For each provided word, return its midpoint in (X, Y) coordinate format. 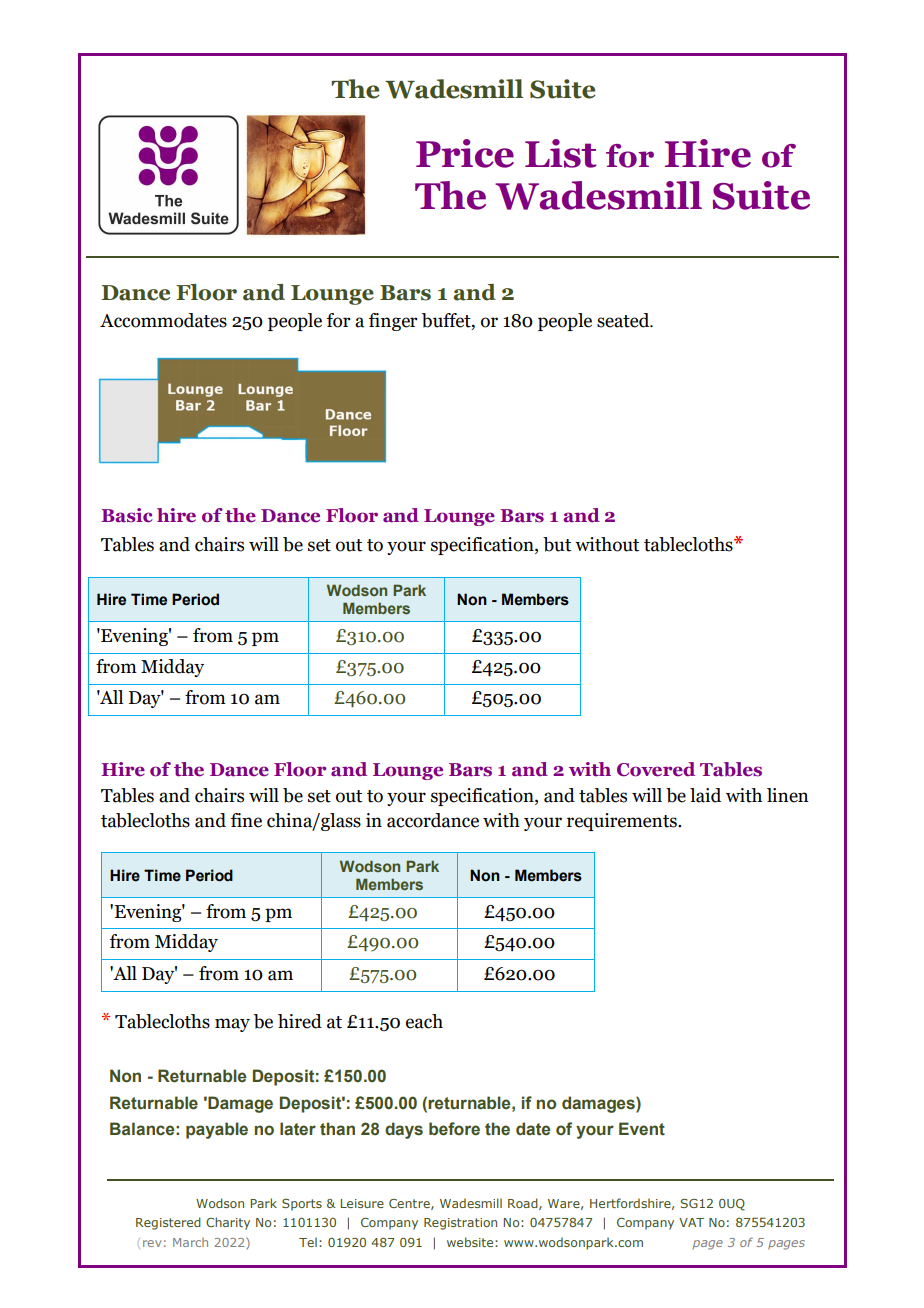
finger (393, 322)
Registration (460, 1224)
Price (465, 153)
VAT (691, 1222)
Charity (228, 1223)
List (561, 153)
